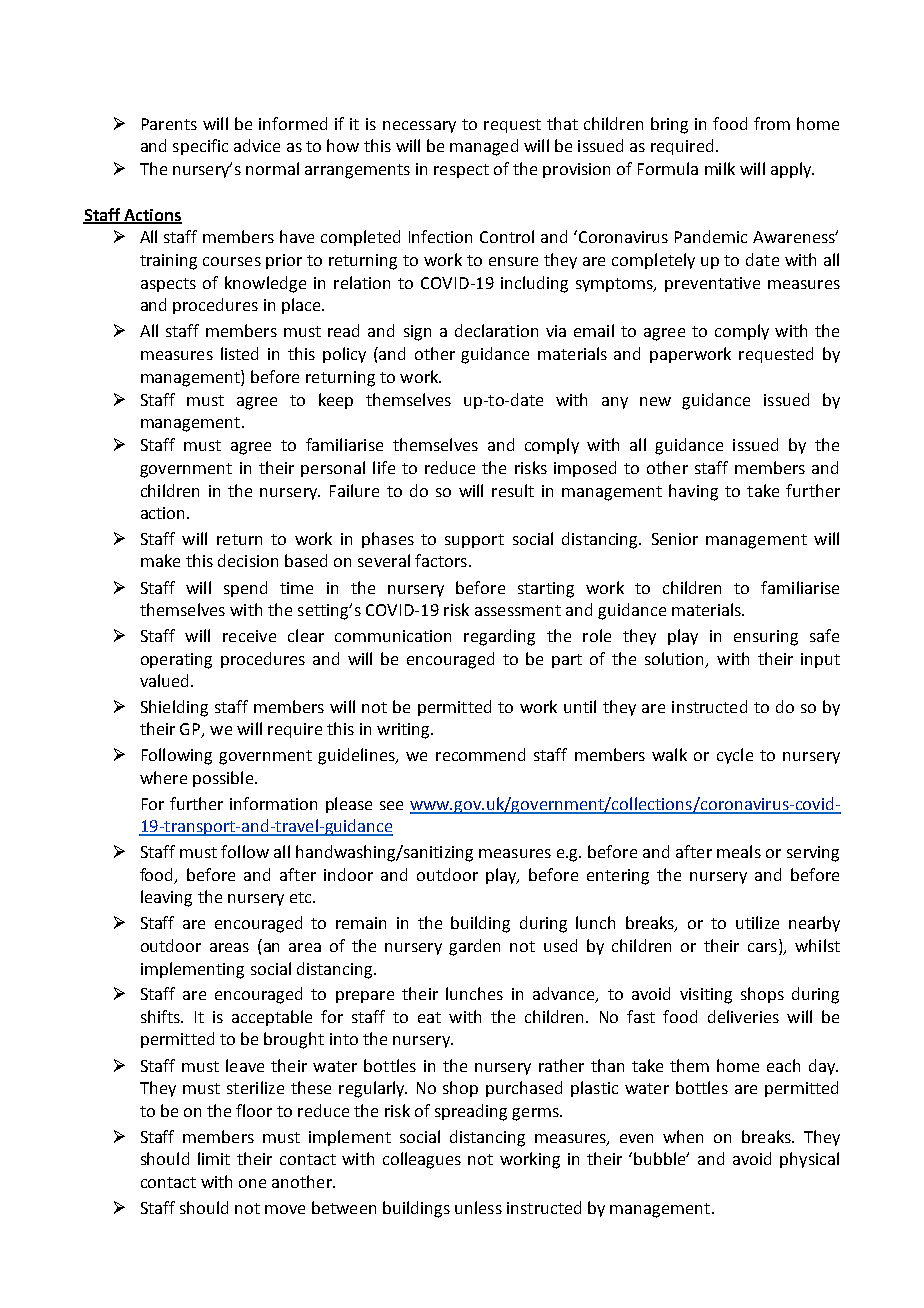 The image size is (924, 1308). What do you see at coordinates (474, 947) in the image?
I see `garden` at bounding box center [474, 947].
